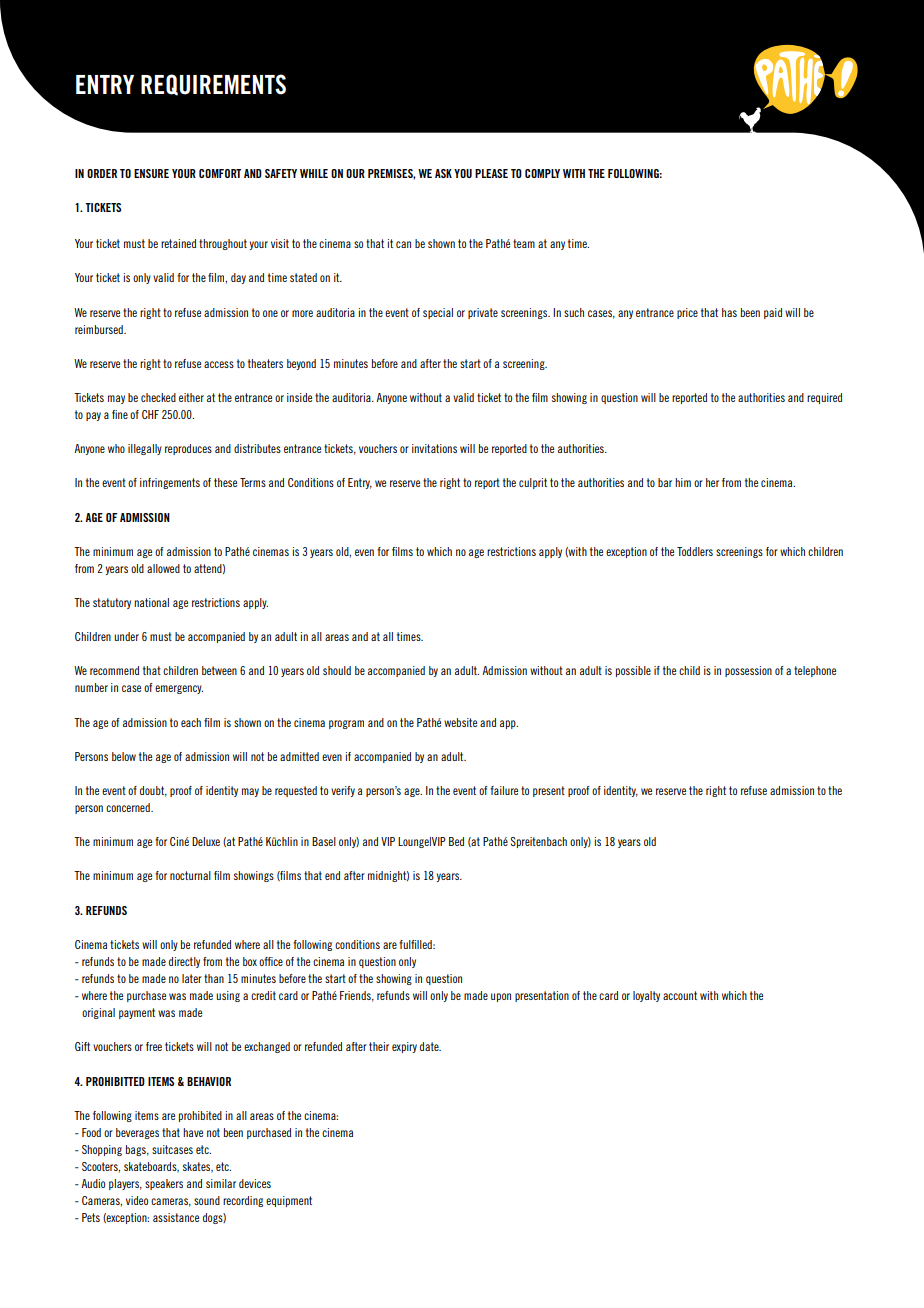  Describe the element at coordinates (542, 173) in the image. I see `COMPLY` at that location.
